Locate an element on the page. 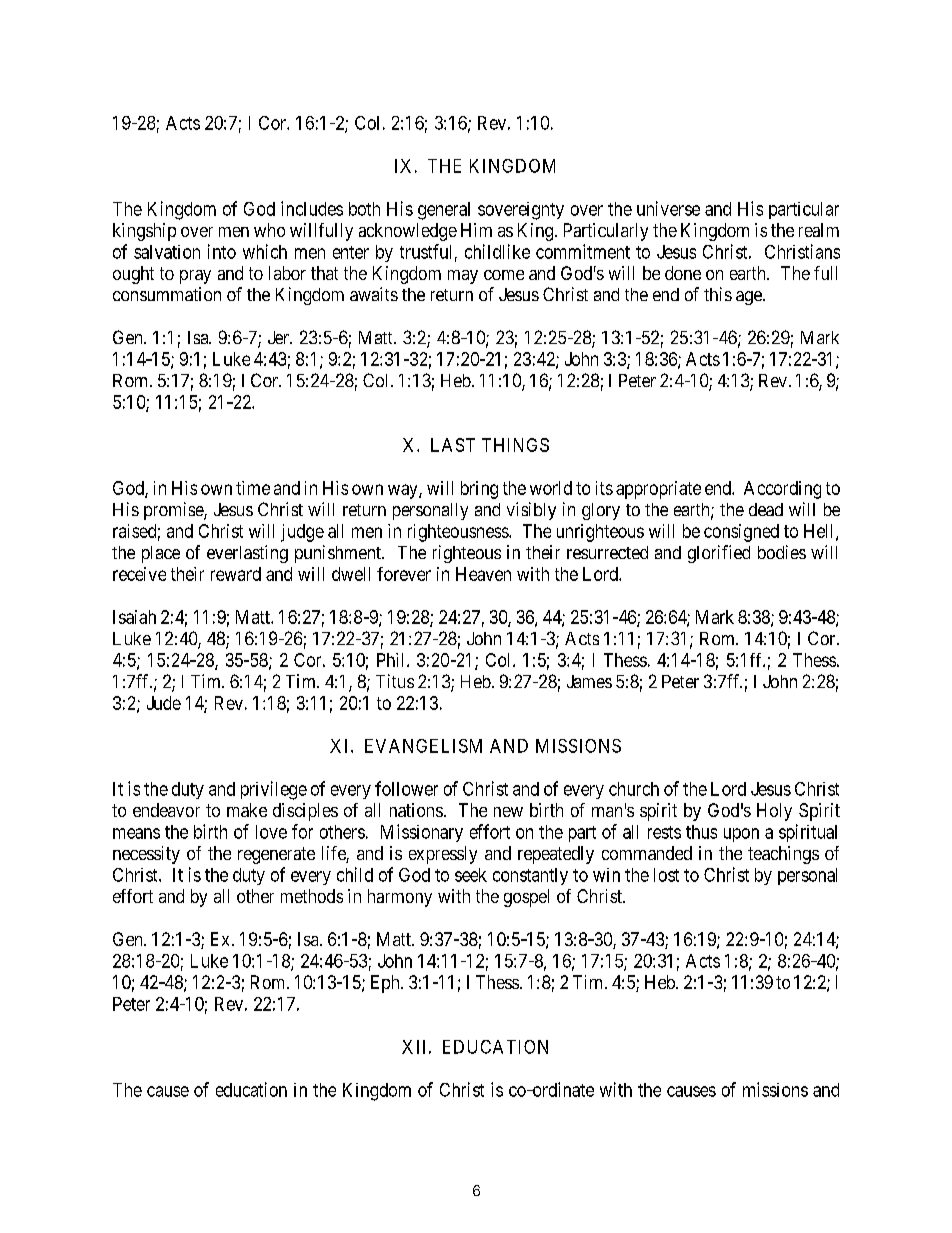 This document has width=952, height=1233. Him is located at coordinates (476, 230).
